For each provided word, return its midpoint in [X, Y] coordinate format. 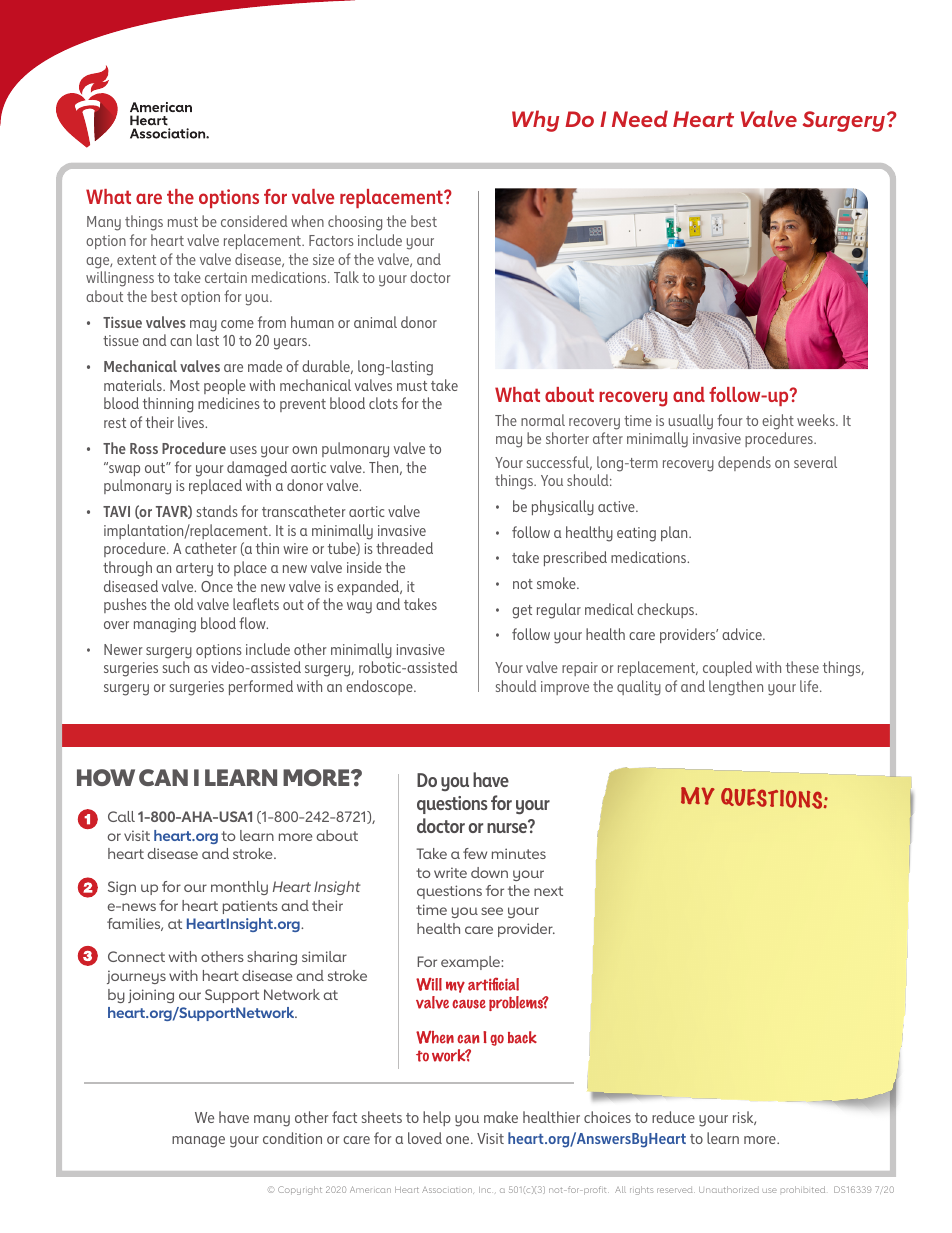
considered [254, 221]
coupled [727, 668]
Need [640, 118]
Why [535, 121]
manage [198, 1142]
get [522, 612]
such [176, 667]
